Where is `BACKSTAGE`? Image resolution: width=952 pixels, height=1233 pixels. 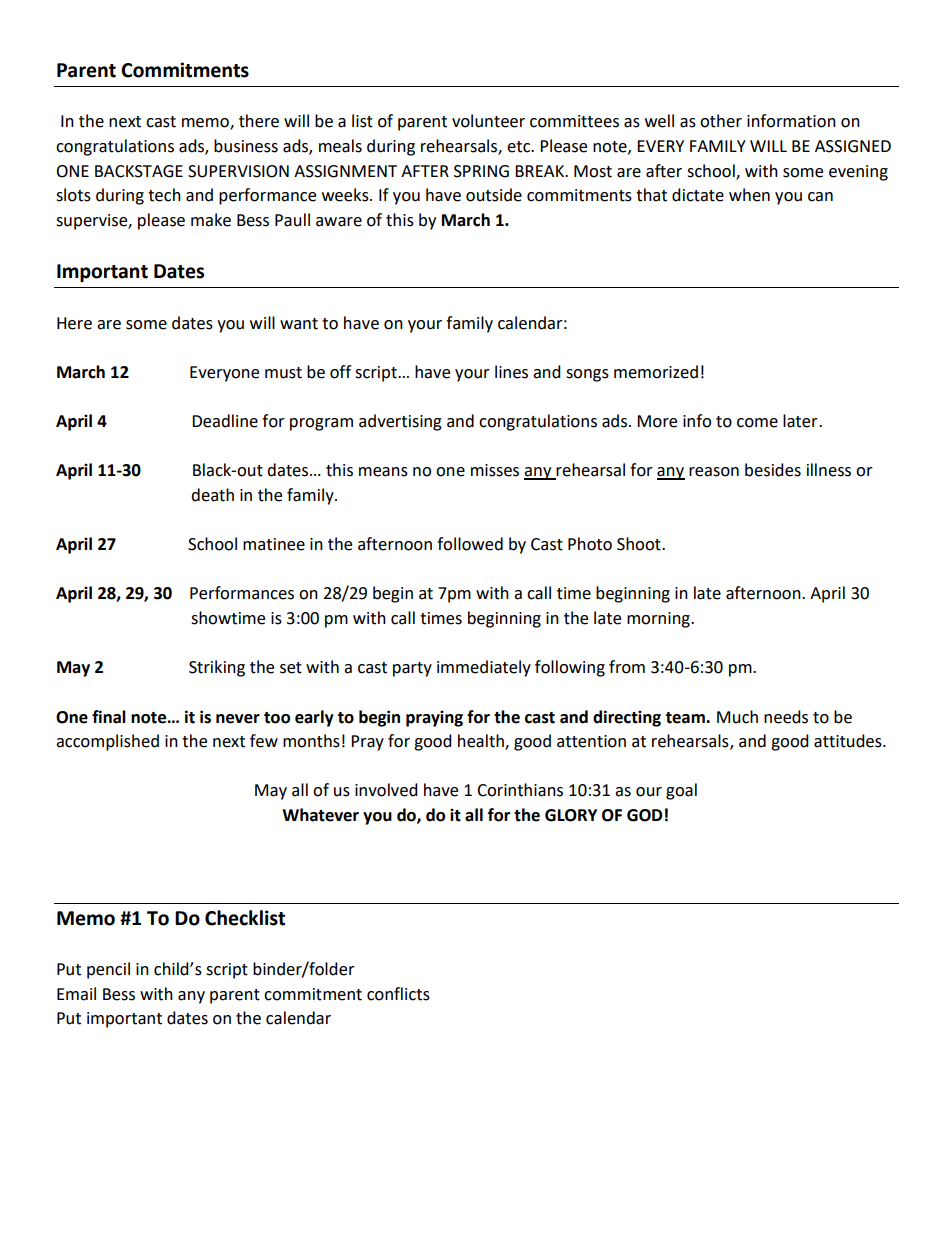
BACKSTAGE is located at coordinates (139, 171).
